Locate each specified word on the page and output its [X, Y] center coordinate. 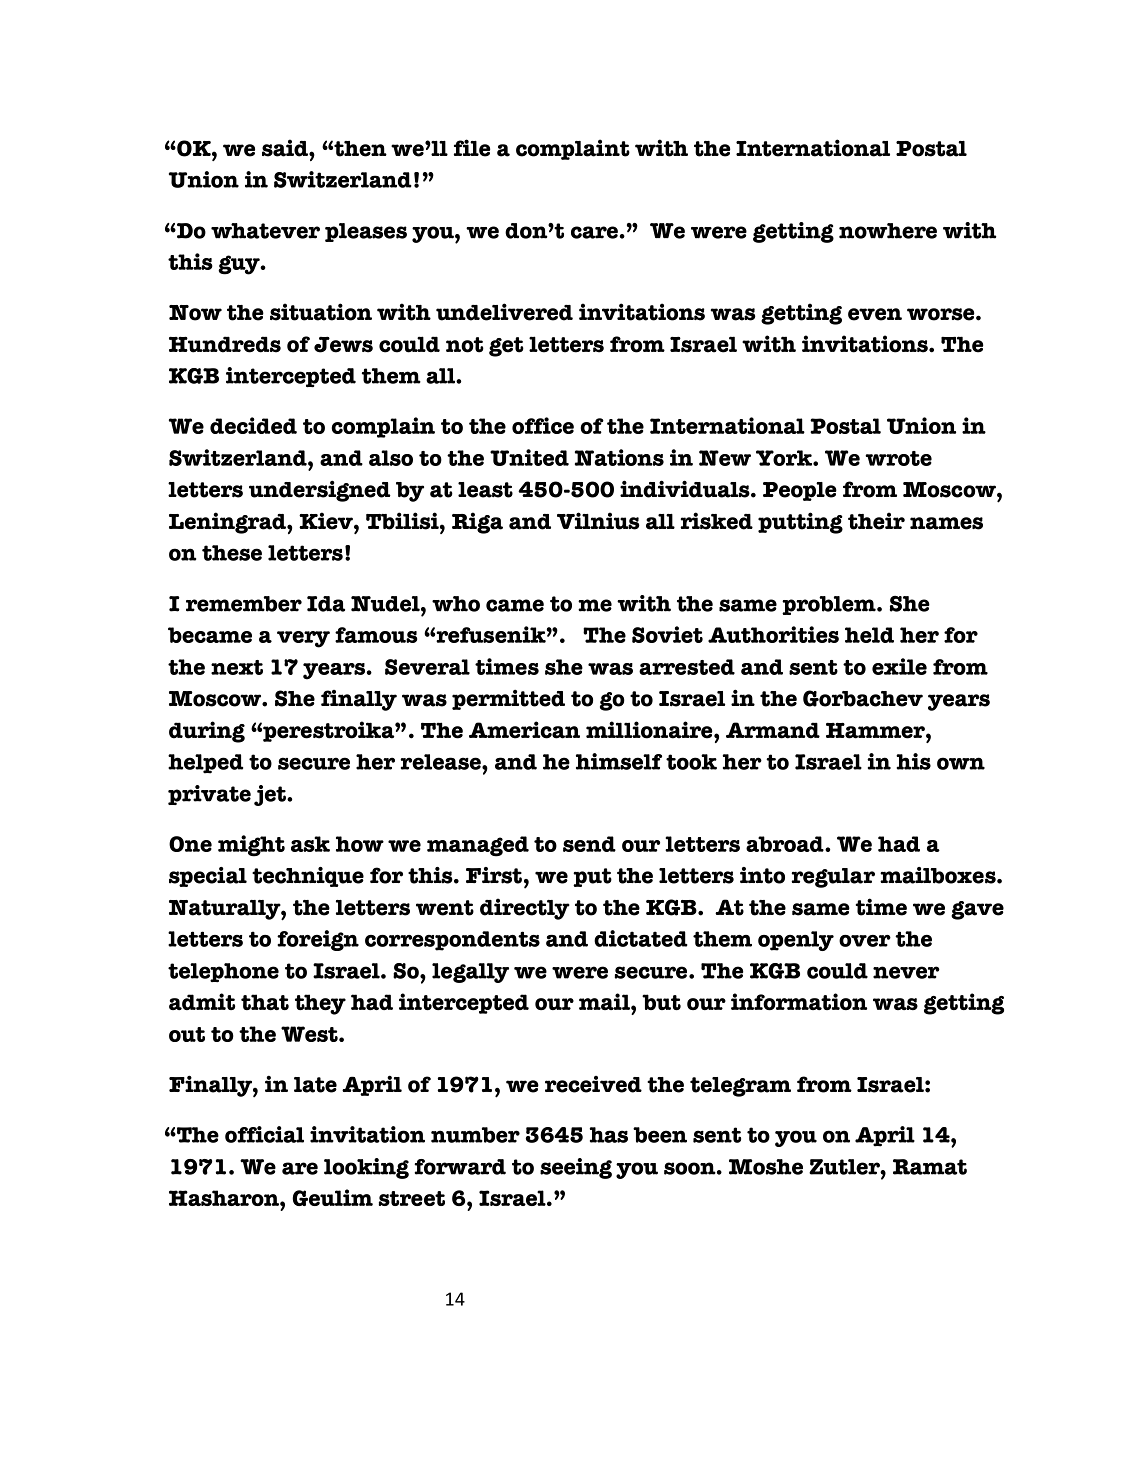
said [286, 148]
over [865, 941]
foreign [318, 940]
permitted [508, 700]
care [594, 232]
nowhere [888, 231]
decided [253, 425]
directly [525, 909]
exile [899, 666]
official [264, 1134]
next [237, 667]
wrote [898, 458]
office [543, 425]
